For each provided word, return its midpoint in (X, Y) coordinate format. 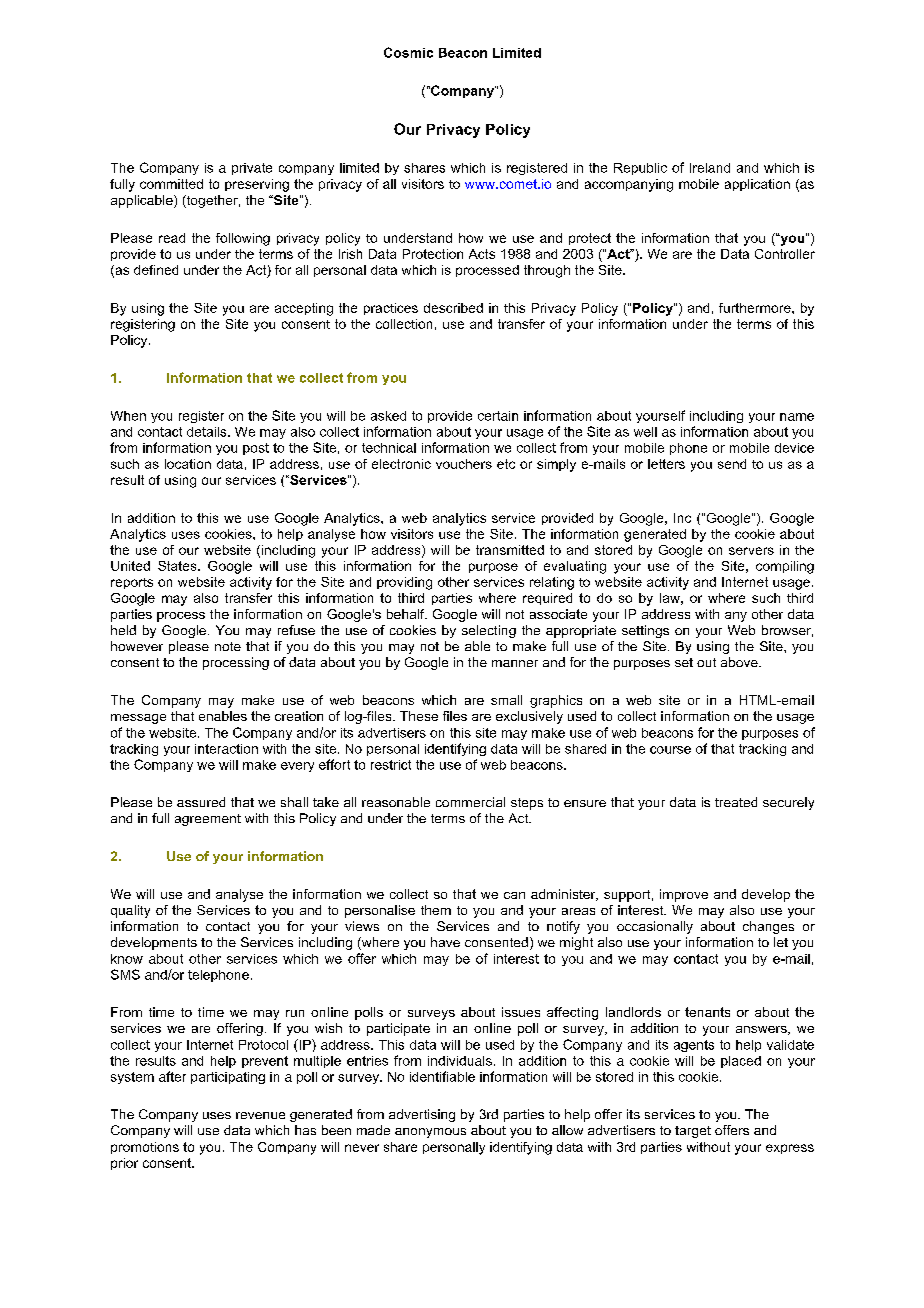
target (693, 1132)
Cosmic (408, 52)
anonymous (430, 1133)
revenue (260, 1115)
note (228, 646)
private (252, 169)
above (740, 662)
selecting (489, 631)
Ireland (710, 168)
